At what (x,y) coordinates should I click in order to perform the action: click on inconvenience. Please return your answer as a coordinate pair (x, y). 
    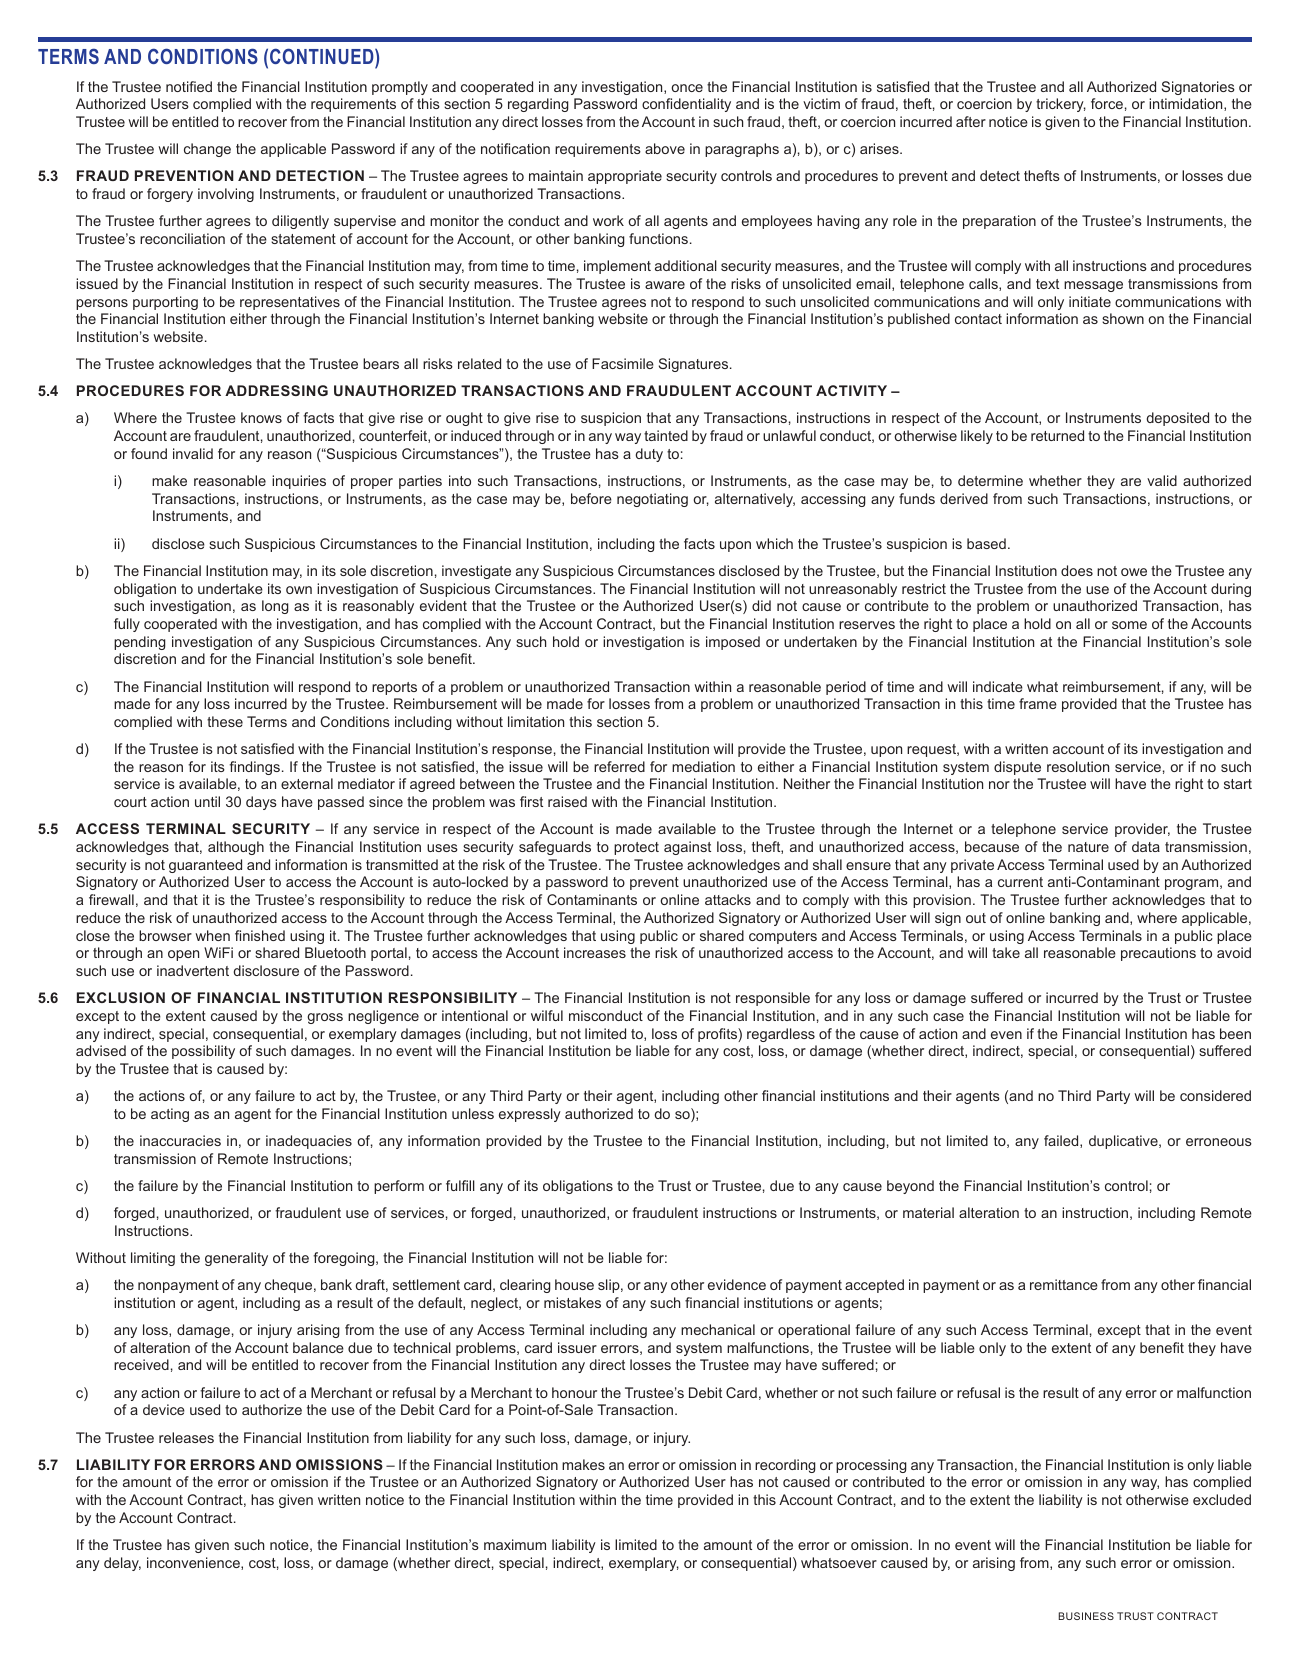
    Looking at the image, I should click on (194, 1563).
